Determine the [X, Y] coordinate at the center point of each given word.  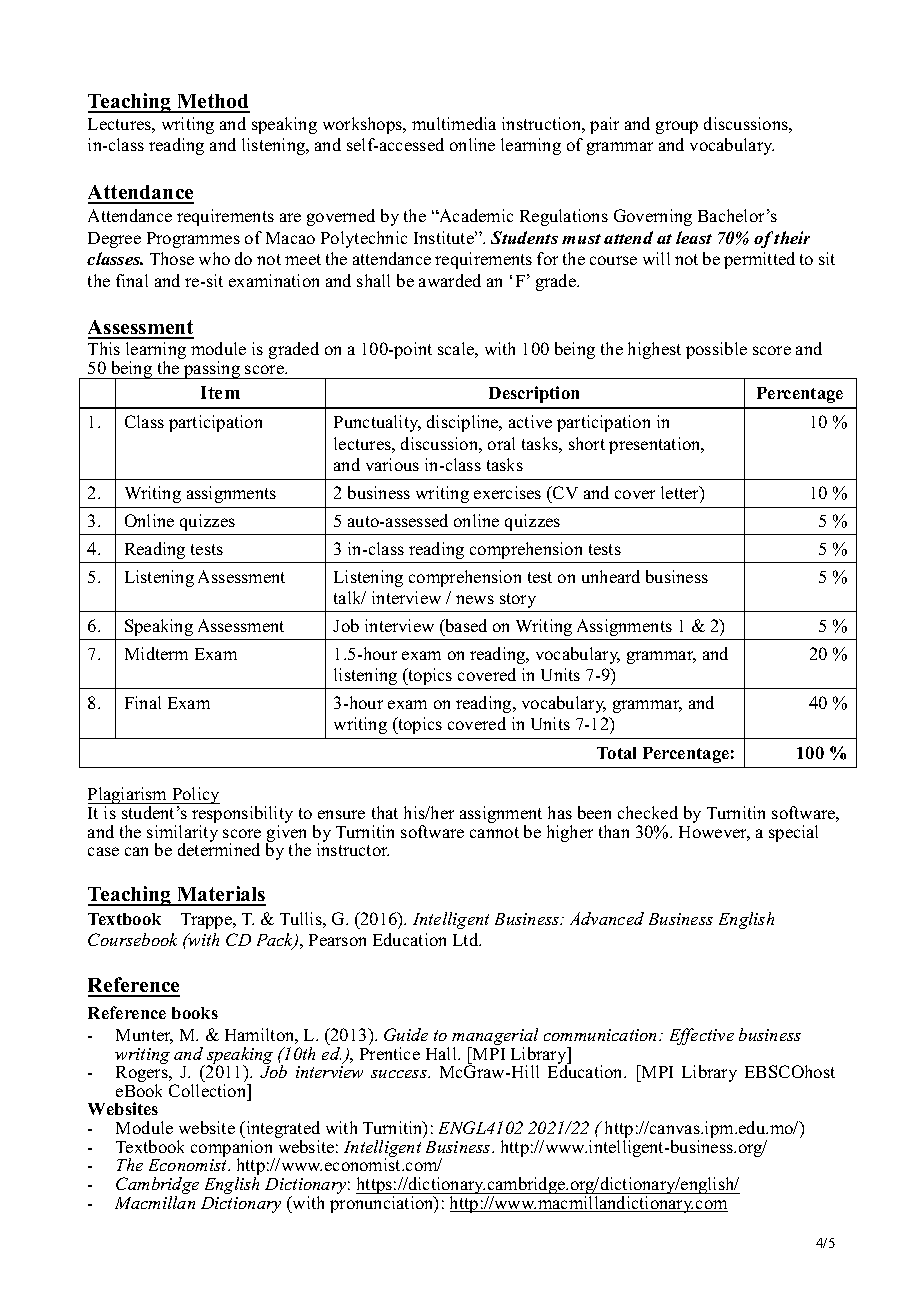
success [400, 1074]
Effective [702, 1036]
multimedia [454, 123]
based [465, 625]
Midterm [156, 653]
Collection [209, 1090]
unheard [611, 576]
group [677, 127]
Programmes [193, 240]
